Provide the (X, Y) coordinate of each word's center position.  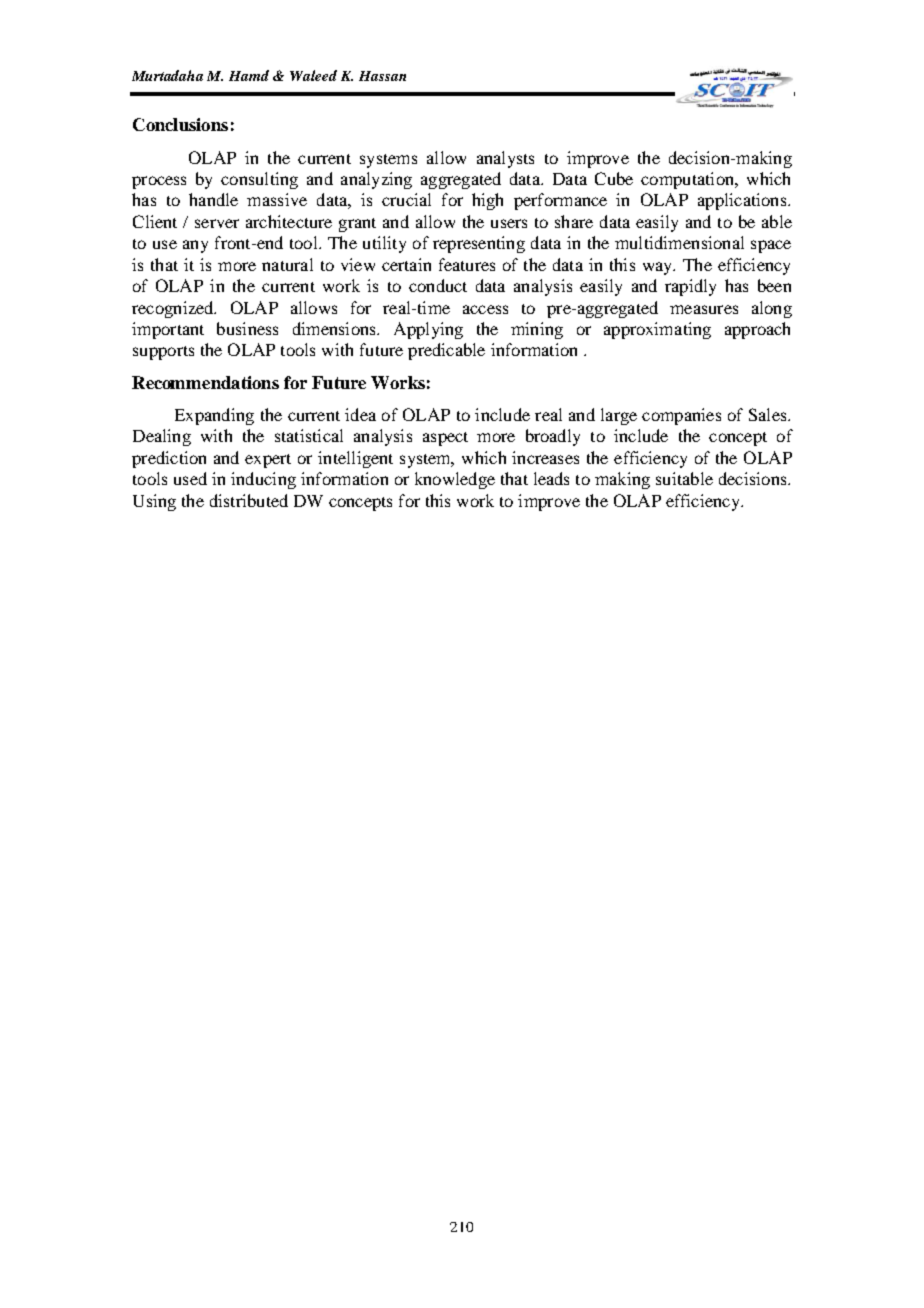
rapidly (690, 287)
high (487, 201)
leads (551, 478)
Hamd (249, 75)
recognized (174, 309)
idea (360, 414)
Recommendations (205, 382)
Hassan (382, 76)
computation (688, 180)
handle (213, 199)
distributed (249, 500)
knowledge (455, 480)
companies (681, 416)
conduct (438, 285)
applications (743, 201)
